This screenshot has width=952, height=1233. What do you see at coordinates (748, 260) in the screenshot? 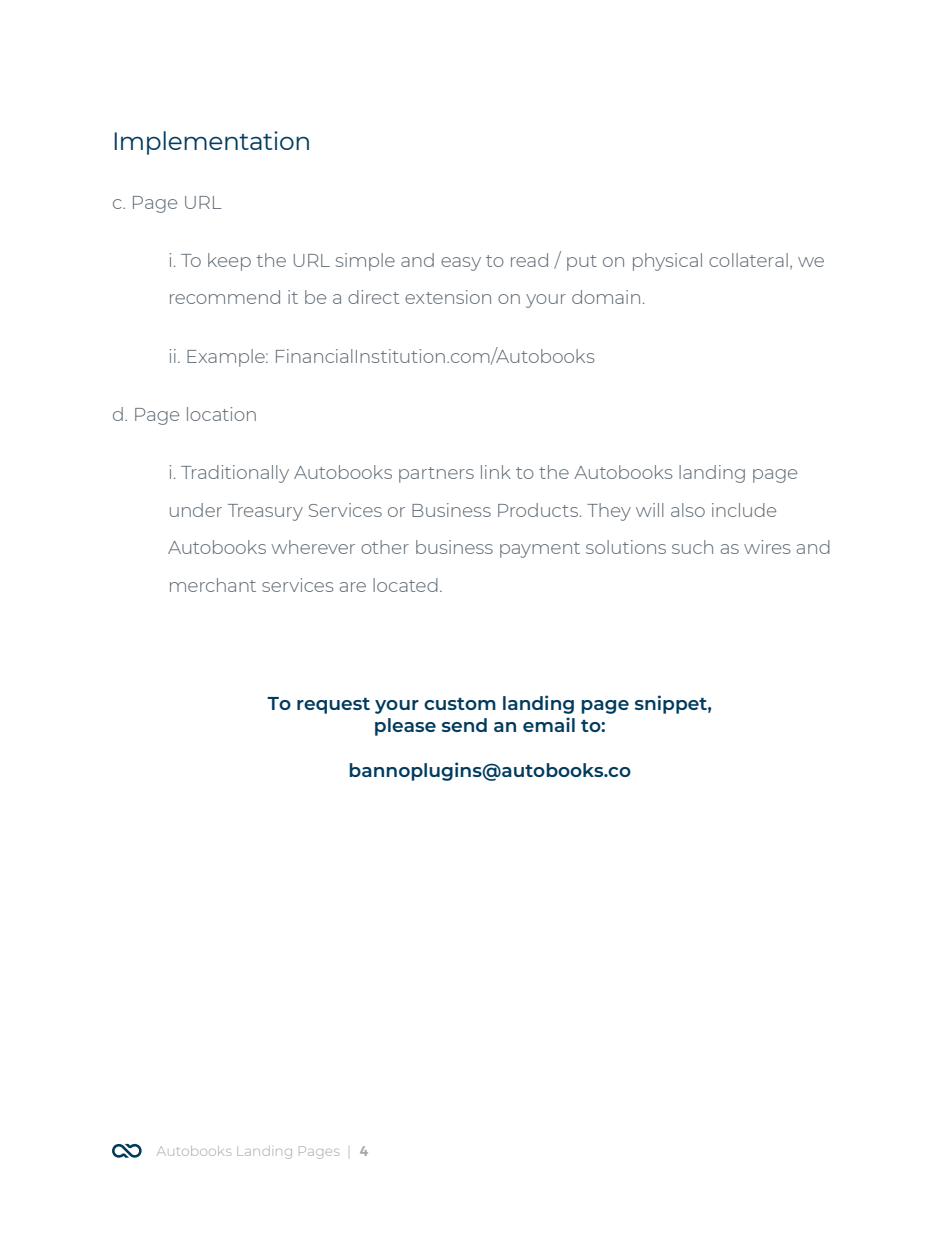
I see `collateral` at bounding box center [748, 260].
